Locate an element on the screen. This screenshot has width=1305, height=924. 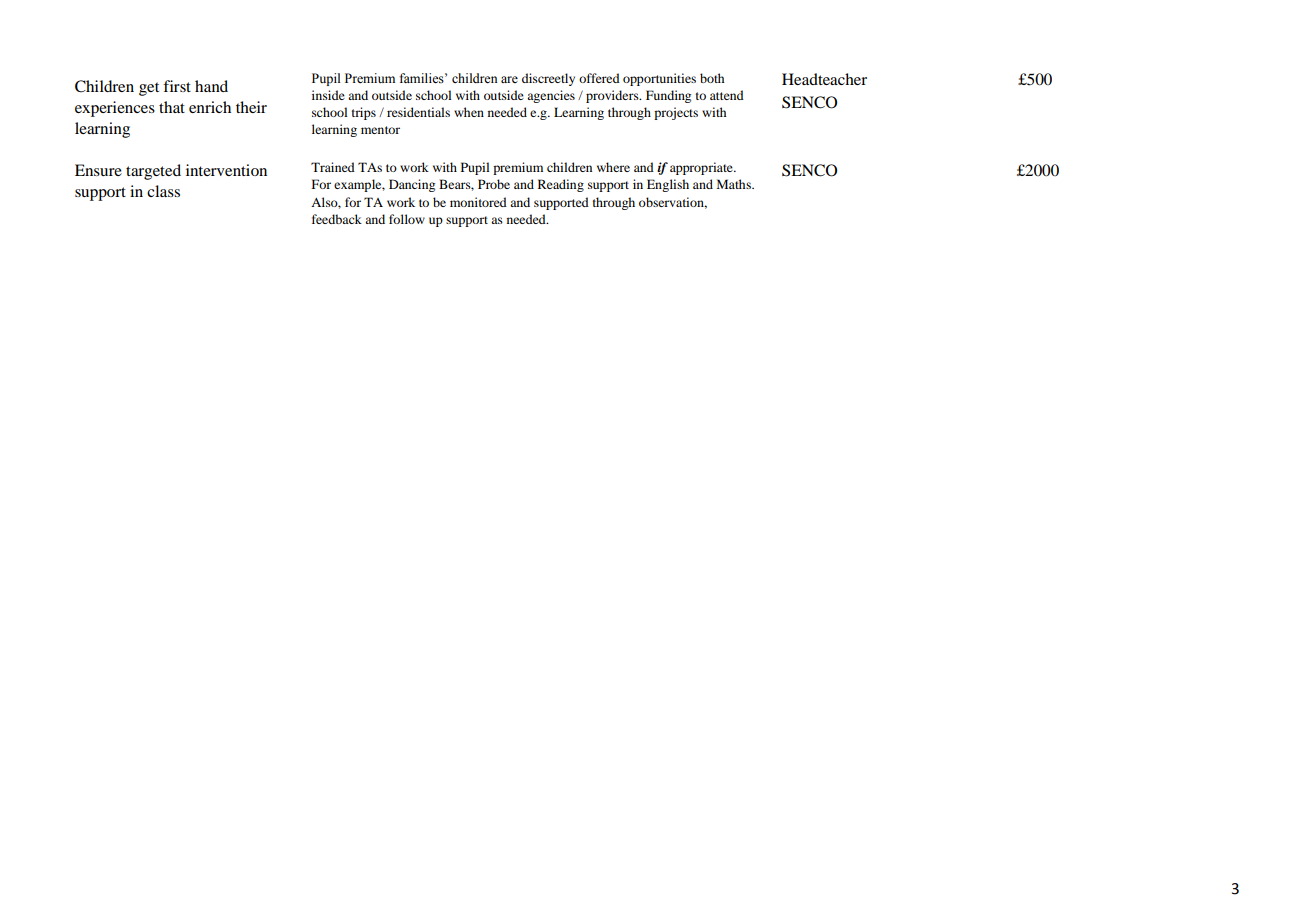
follow is located at coordinates (407, 219).
